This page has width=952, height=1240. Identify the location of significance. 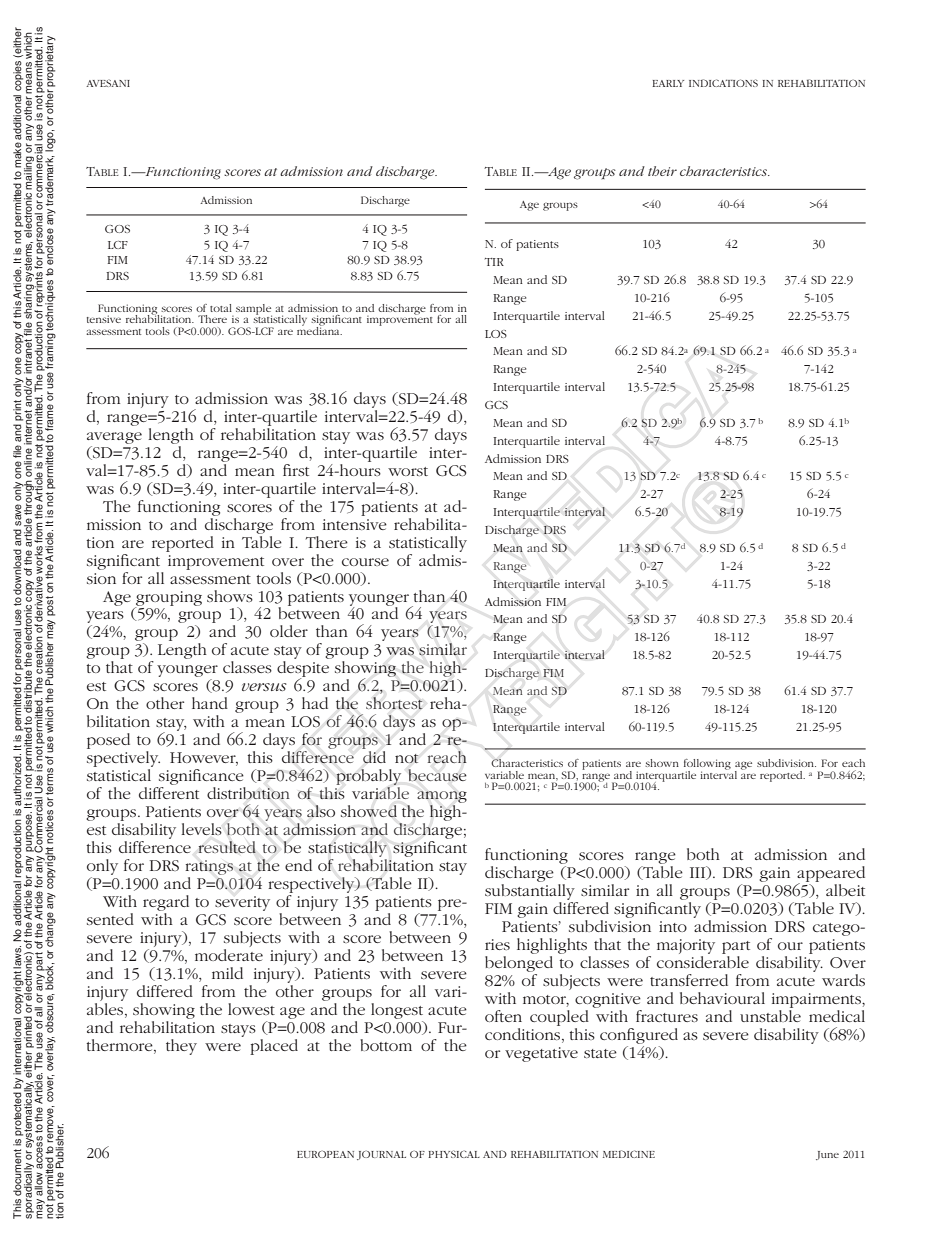
(201, 777).
